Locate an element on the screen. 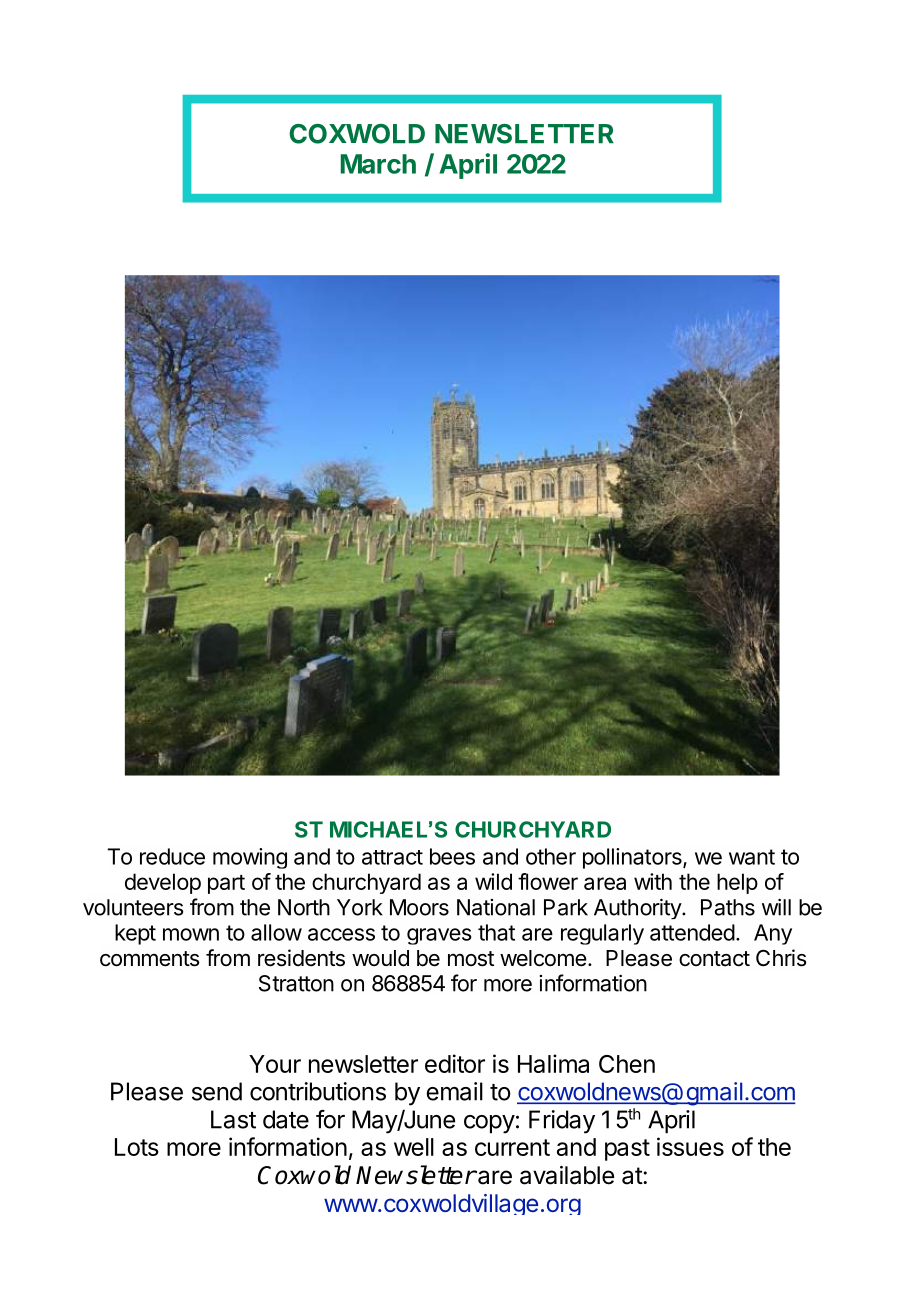  issues is located at coordinates (690, 1146).
